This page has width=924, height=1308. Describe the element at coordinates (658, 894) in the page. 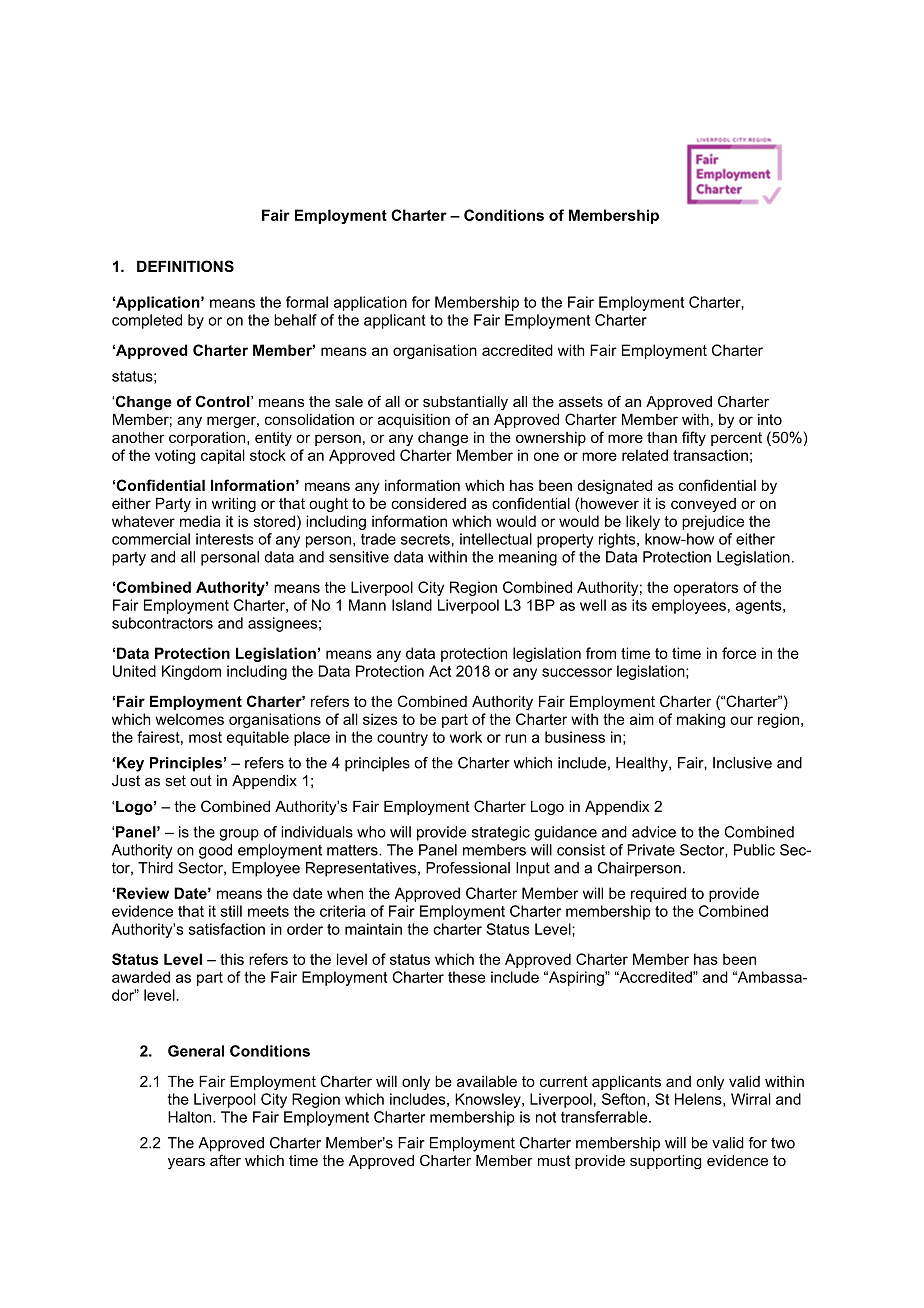

I see `required` at that location.
